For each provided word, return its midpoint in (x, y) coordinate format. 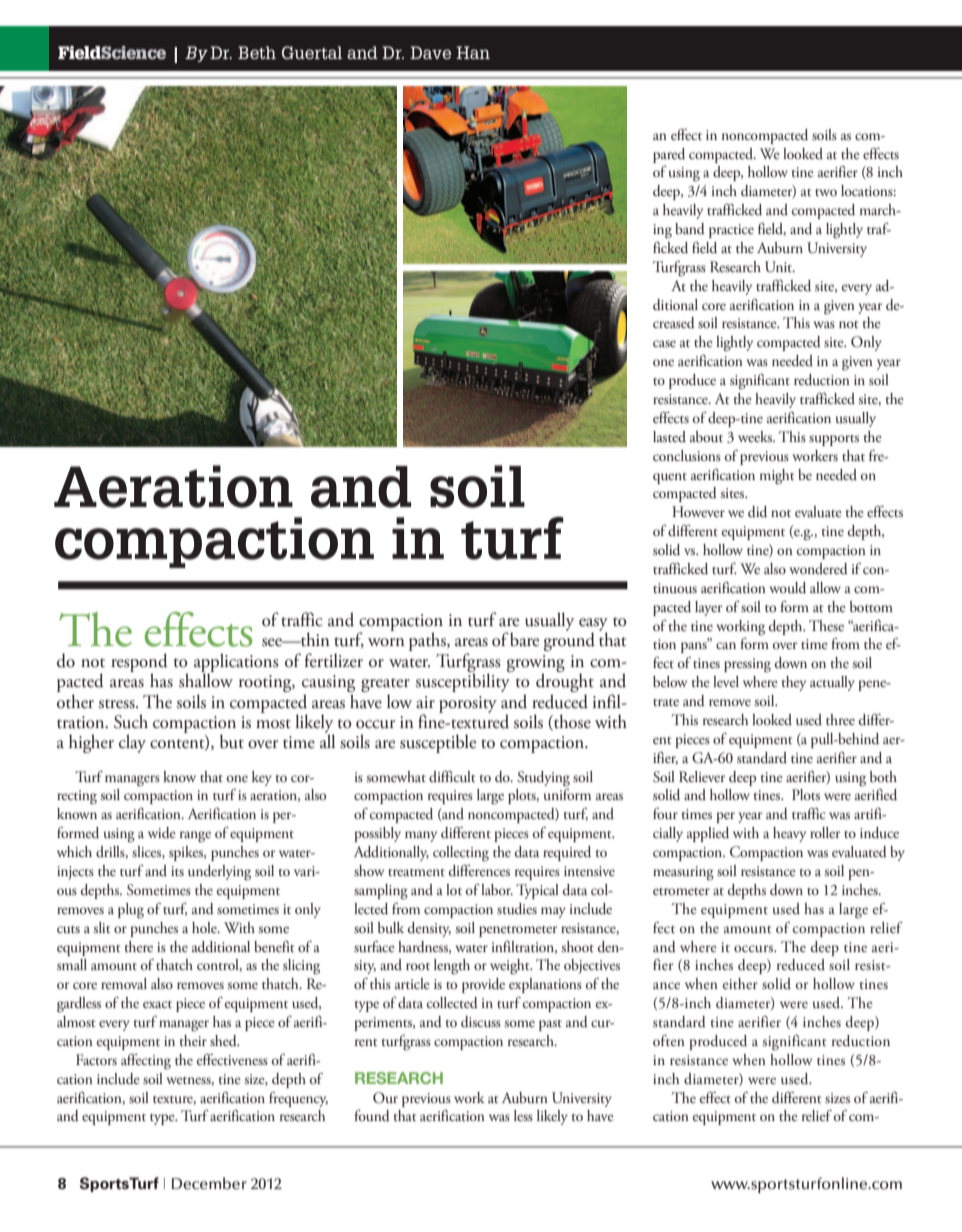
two (826, 192)
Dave (430, 52)
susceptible (438, 743)
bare (524, 639)
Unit (780, 267)
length (452, 966)
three (840, 719)
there (138, 946)
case (664, 343)
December (209, 1183)
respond (139, 663)
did (757, 512)
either (740, 983)
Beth (257, 52)
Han (473, 52)
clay (132, 743)
